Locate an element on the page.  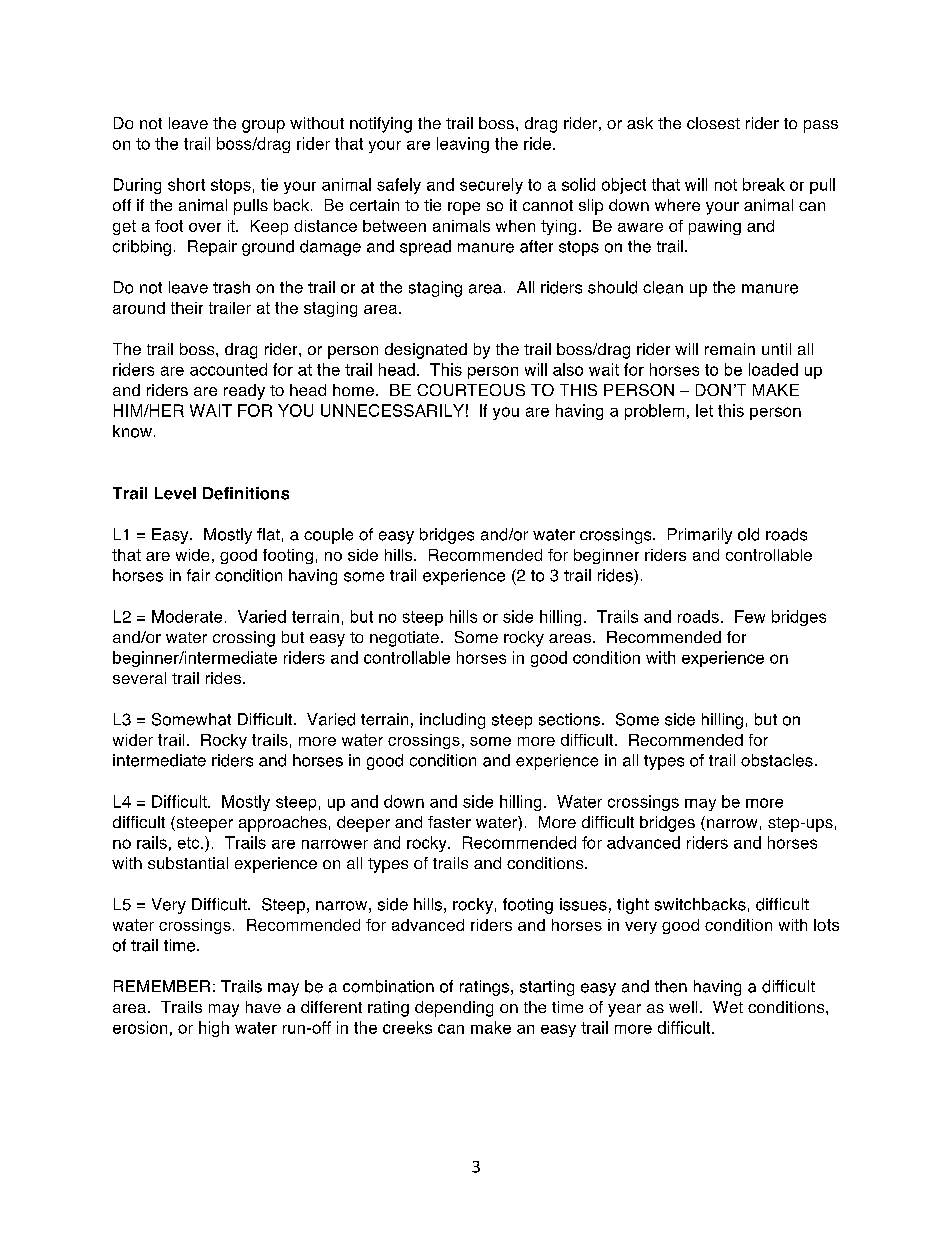
closest is located at coordinates (713, 123).
